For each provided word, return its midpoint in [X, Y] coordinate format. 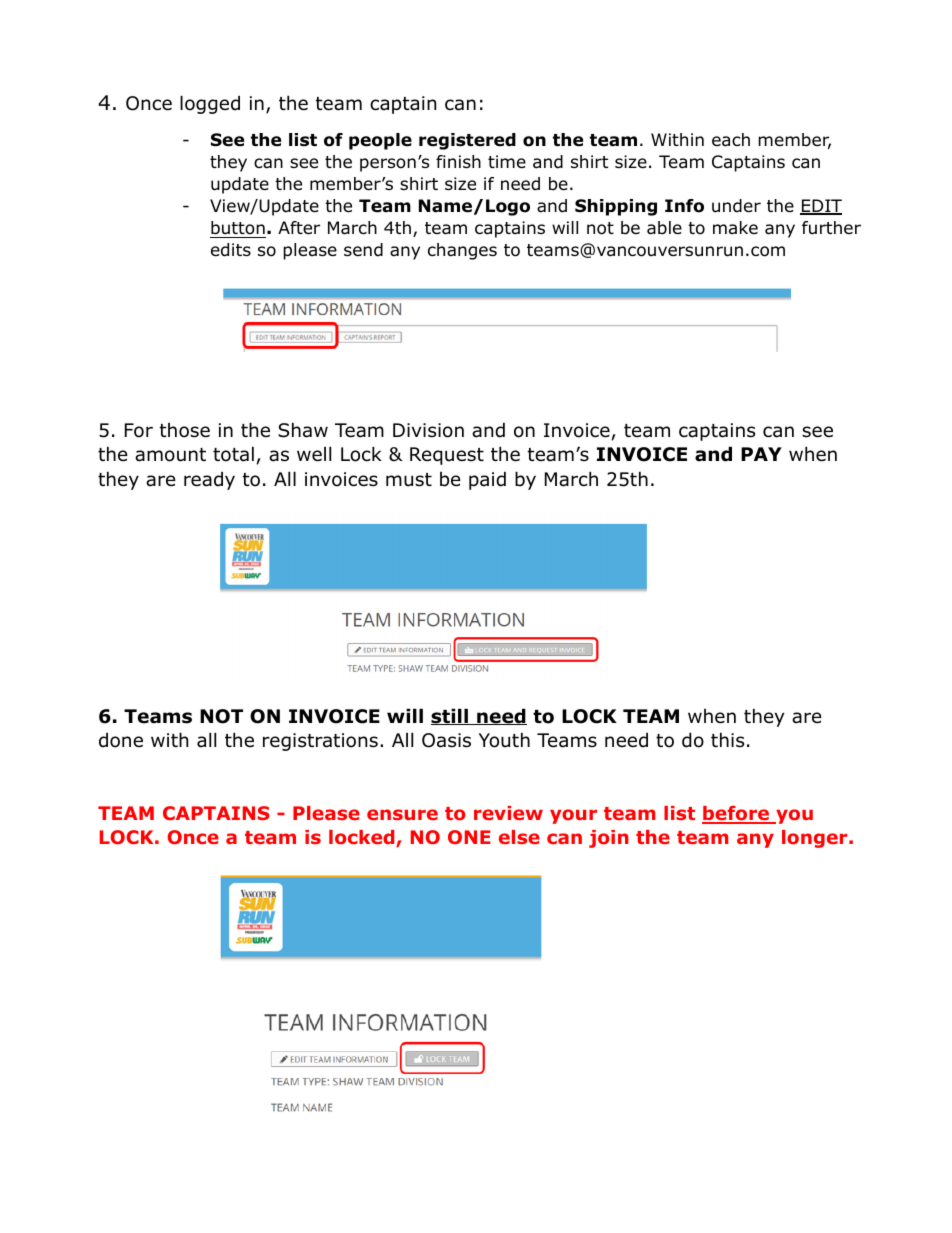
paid [487, 480]
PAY [761, 454]
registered [467, 141]
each [731, 140]
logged [210, 104]
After [299, 228]
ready [209, 480]
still [450, 716]
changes [462, 251]
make [735, 227]
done [121, 740]
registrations [320, 742]
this [727, 740]
